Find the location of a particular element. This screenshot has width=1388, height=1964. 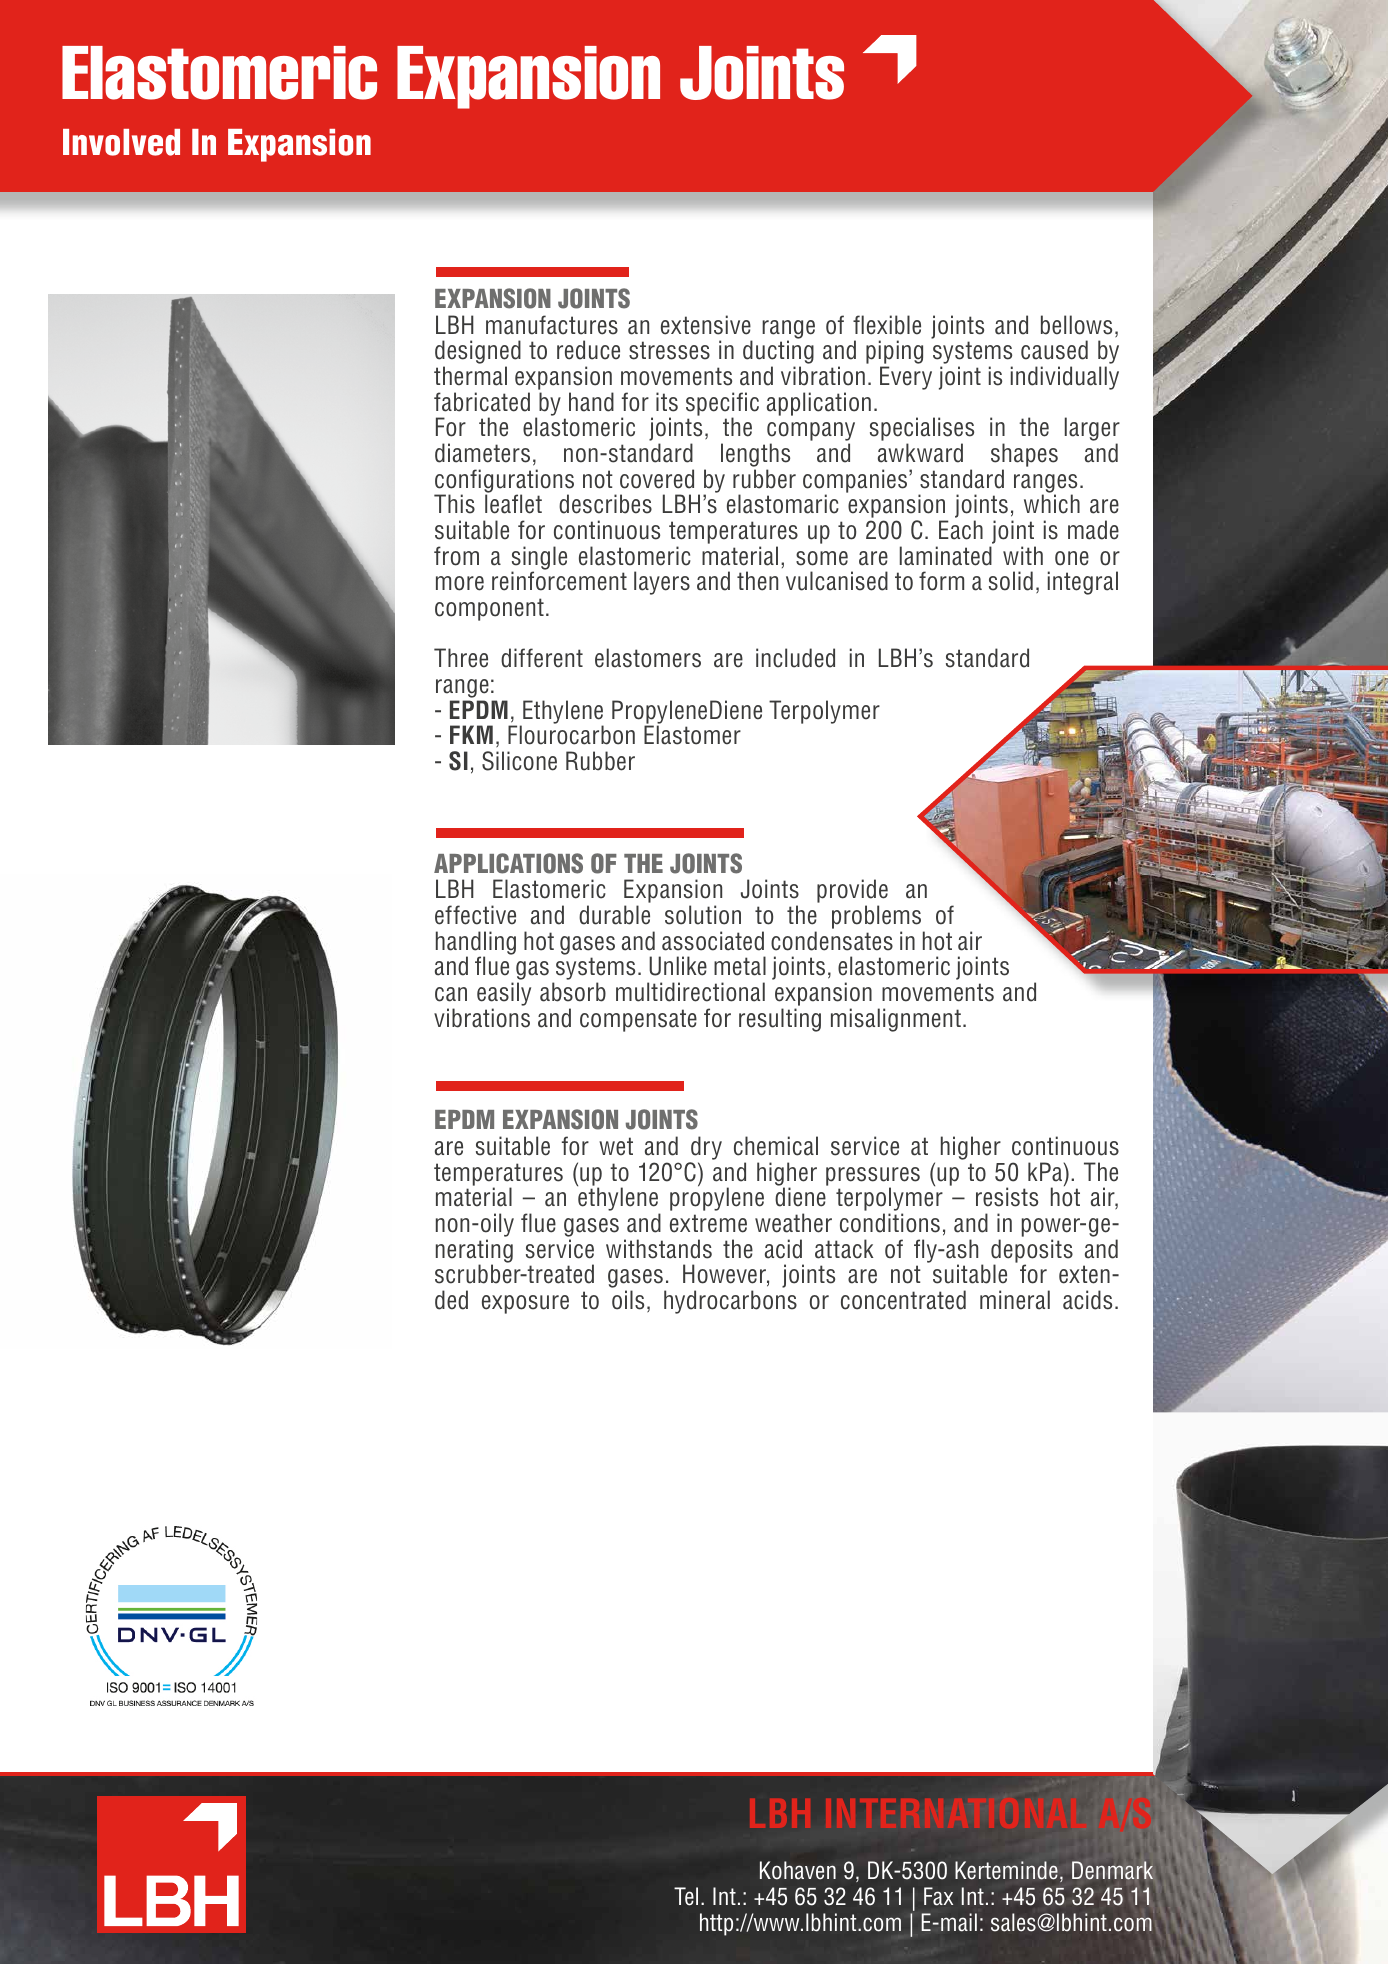

layers is located at coordinates (662, 583).
